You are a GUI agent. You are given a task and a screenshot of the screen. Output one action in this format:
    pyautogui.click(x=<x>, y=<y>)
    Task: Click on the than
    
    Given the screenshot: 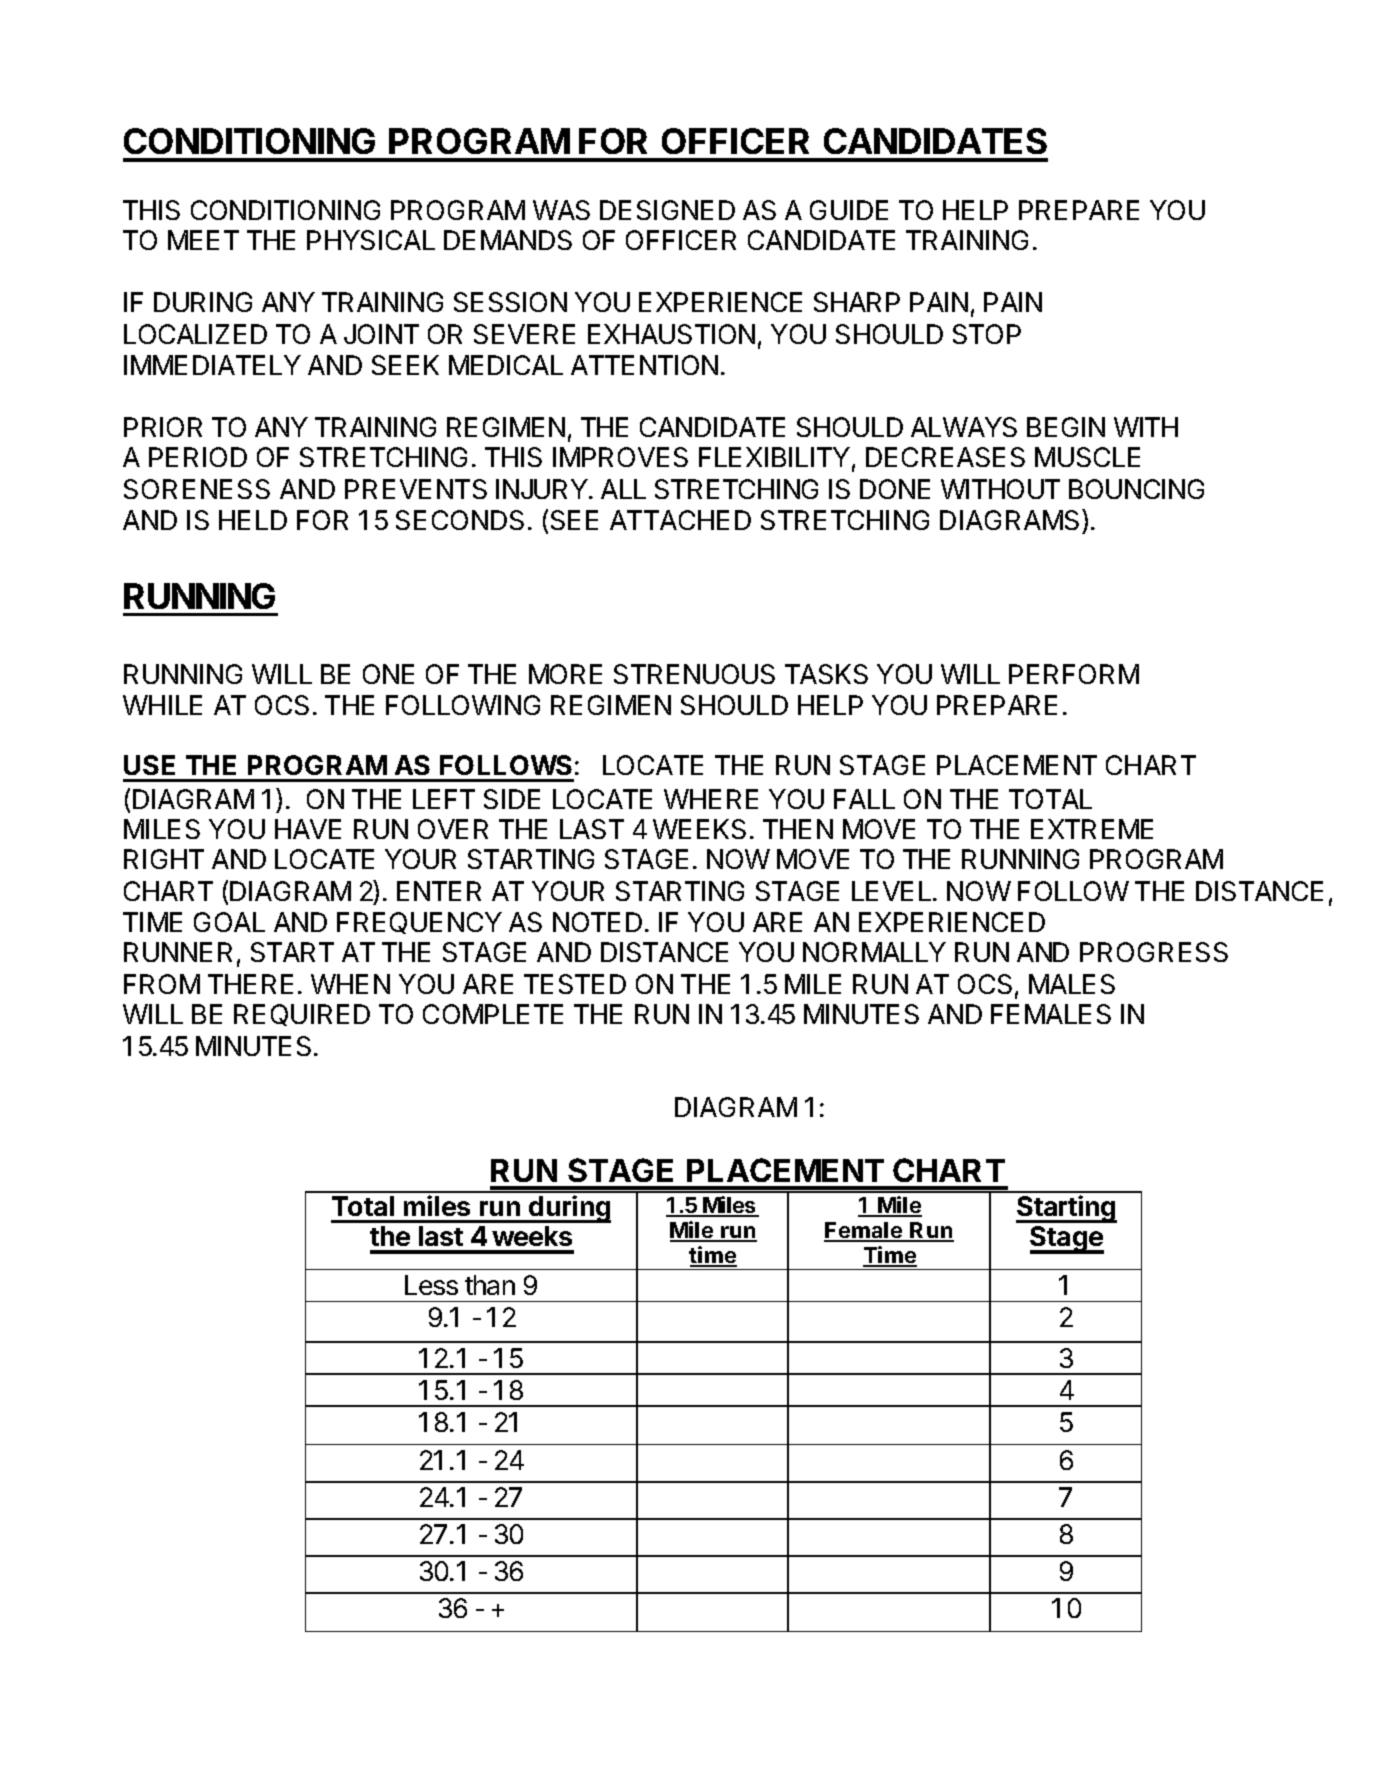 What is the action you would take?
    pyautogui.click(x=490, y=1285)
